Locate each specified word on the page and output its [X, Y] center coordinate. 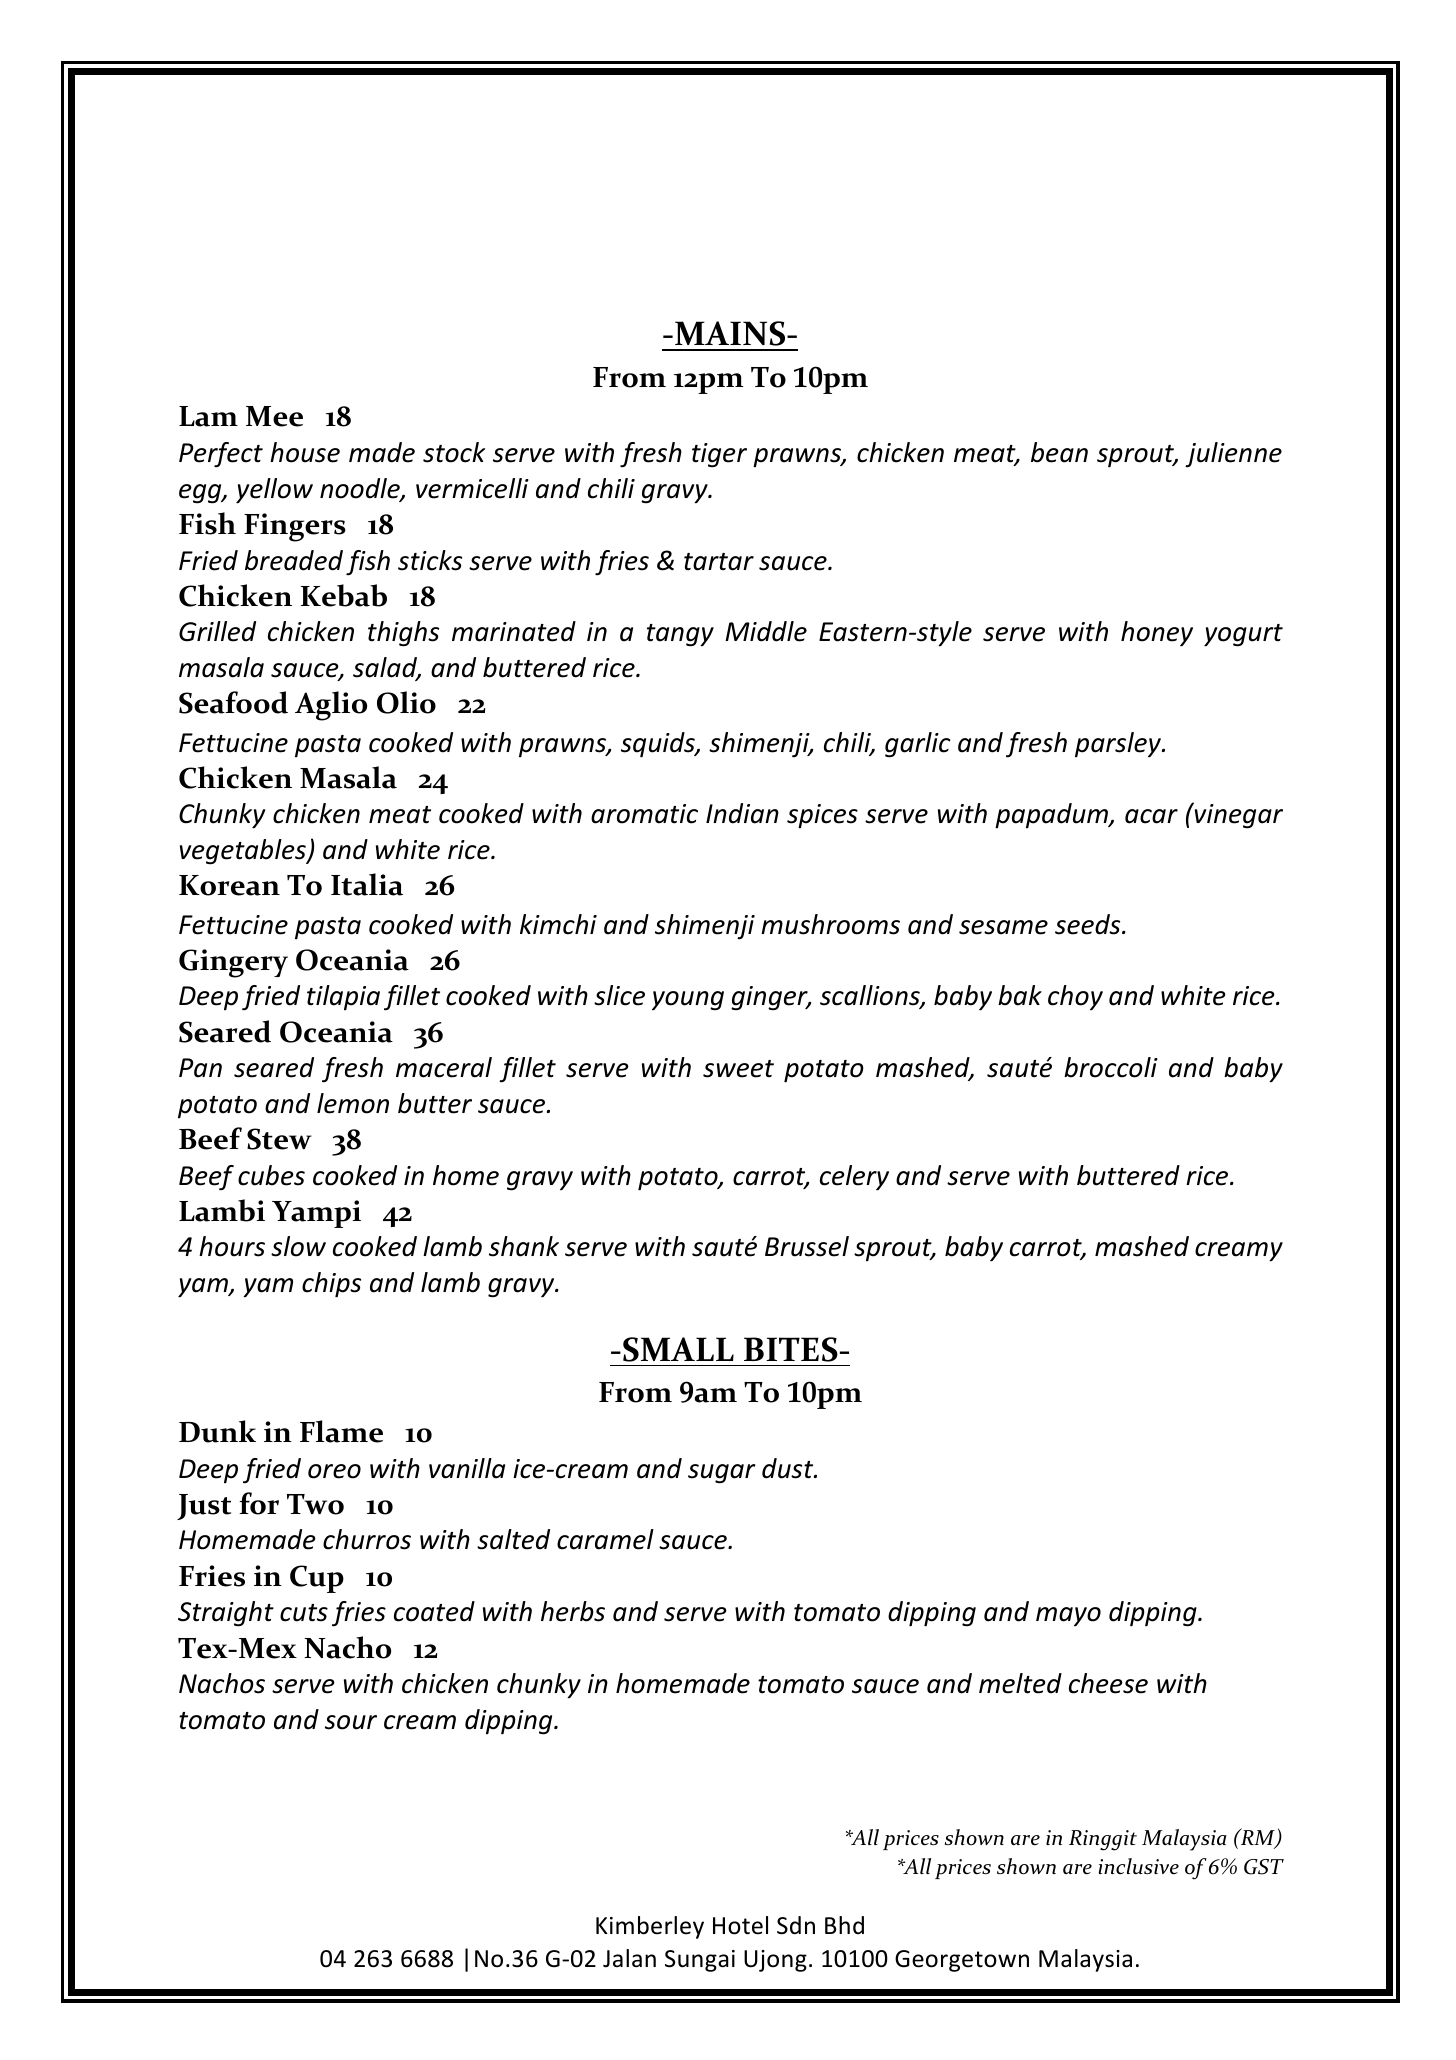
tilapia [343, 997]
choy [1075, 997]
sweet [738, 1069]
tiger [719, 455]
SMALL [678, 1349]
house [305, 452]
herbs [573, 1611]
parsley [1119, 744]
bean [1059, 452]
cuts [304, 1613]
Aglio [331, 706]
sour [351, 1722]
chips [331, 1285]
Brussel [807, 1246]
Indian [742, 813]
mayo [1068, 1616]
